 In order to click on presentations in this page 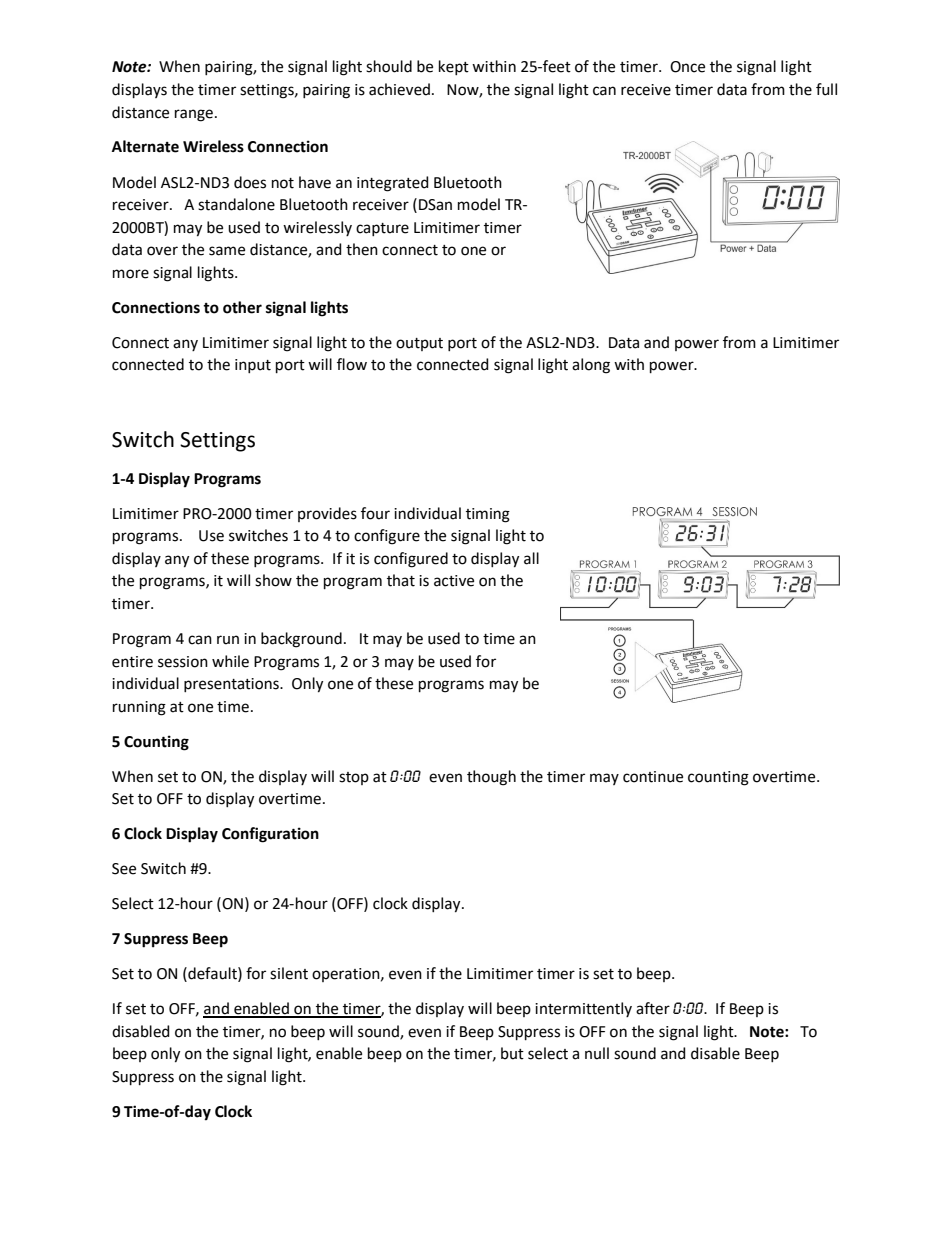, I will do `click(232, 685)`.
